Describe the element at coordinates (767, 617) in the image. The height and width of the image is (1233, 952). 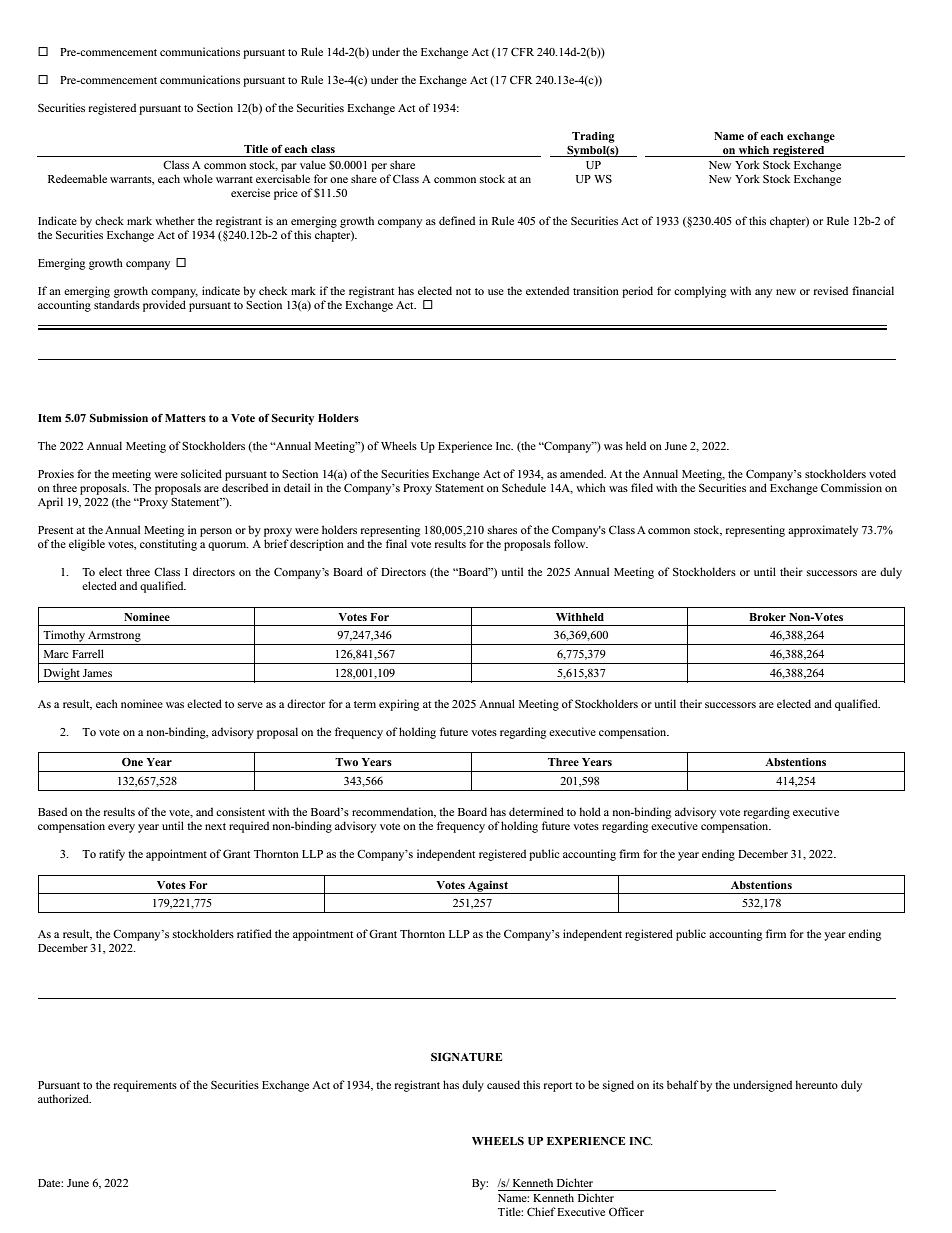
I see `Broker` at that location.
